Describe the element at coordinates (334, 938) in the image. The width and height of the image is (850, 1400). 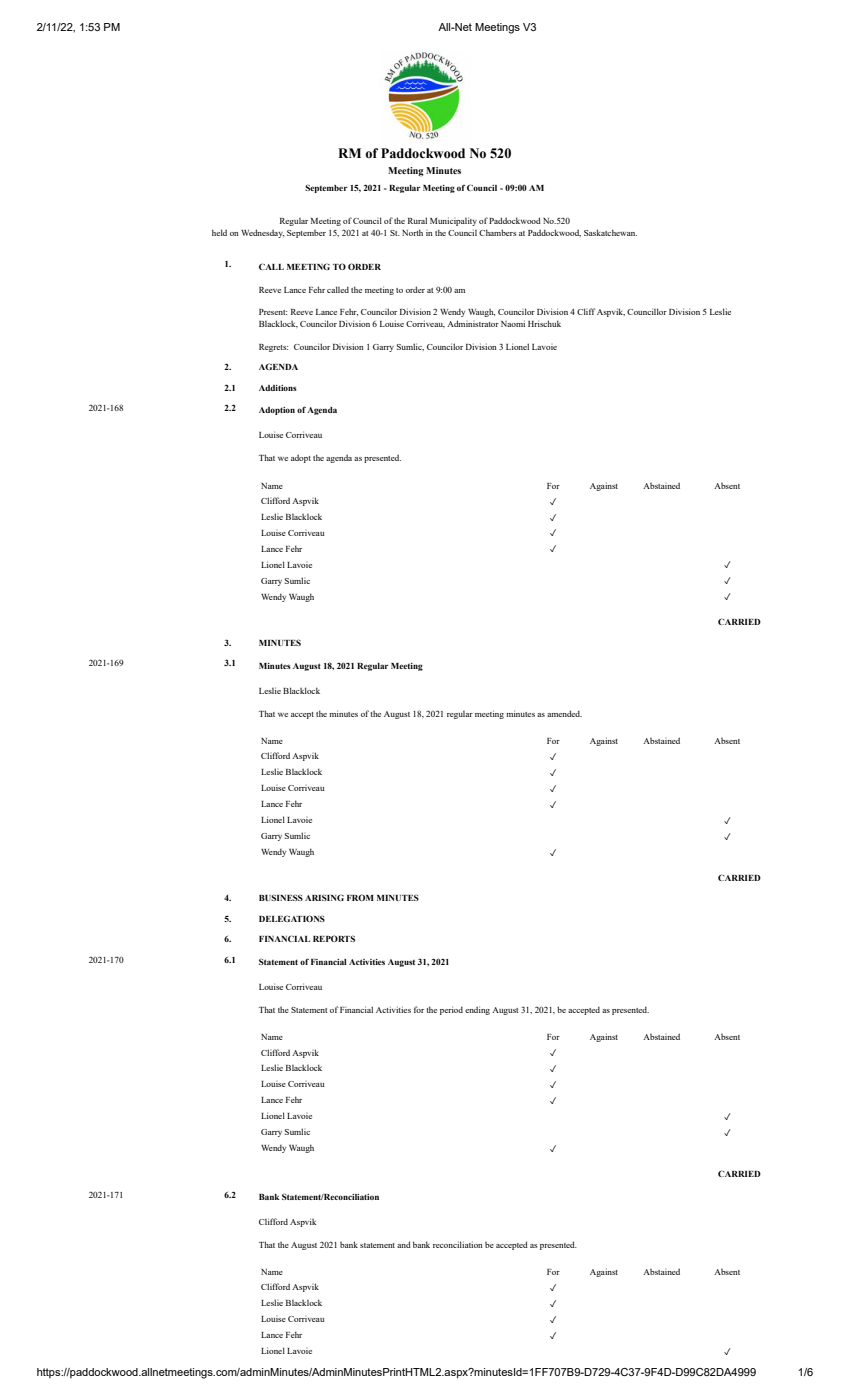
I see `REPORTS` at that location.
